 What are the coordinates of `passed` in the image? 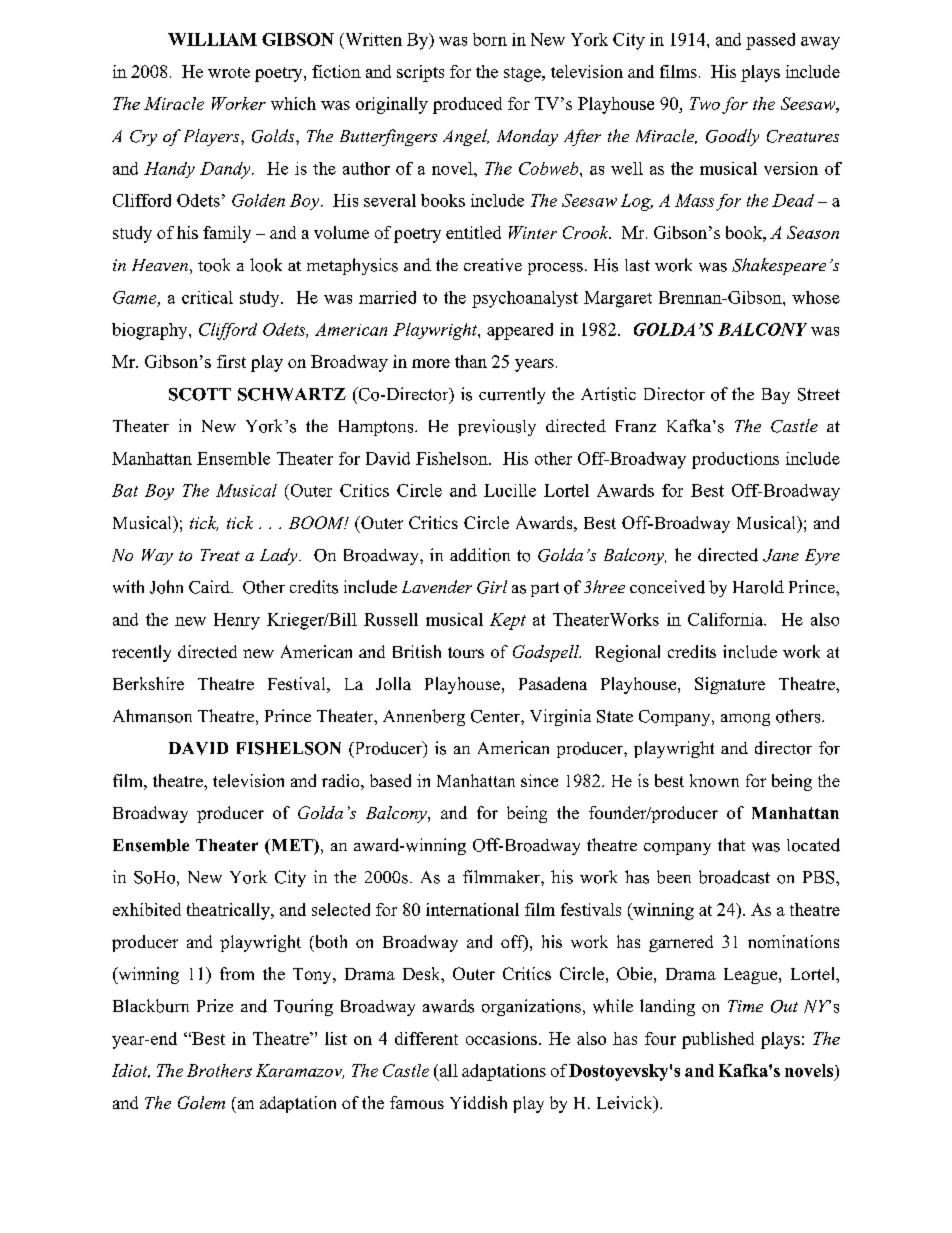 It's located at (770, 41).
